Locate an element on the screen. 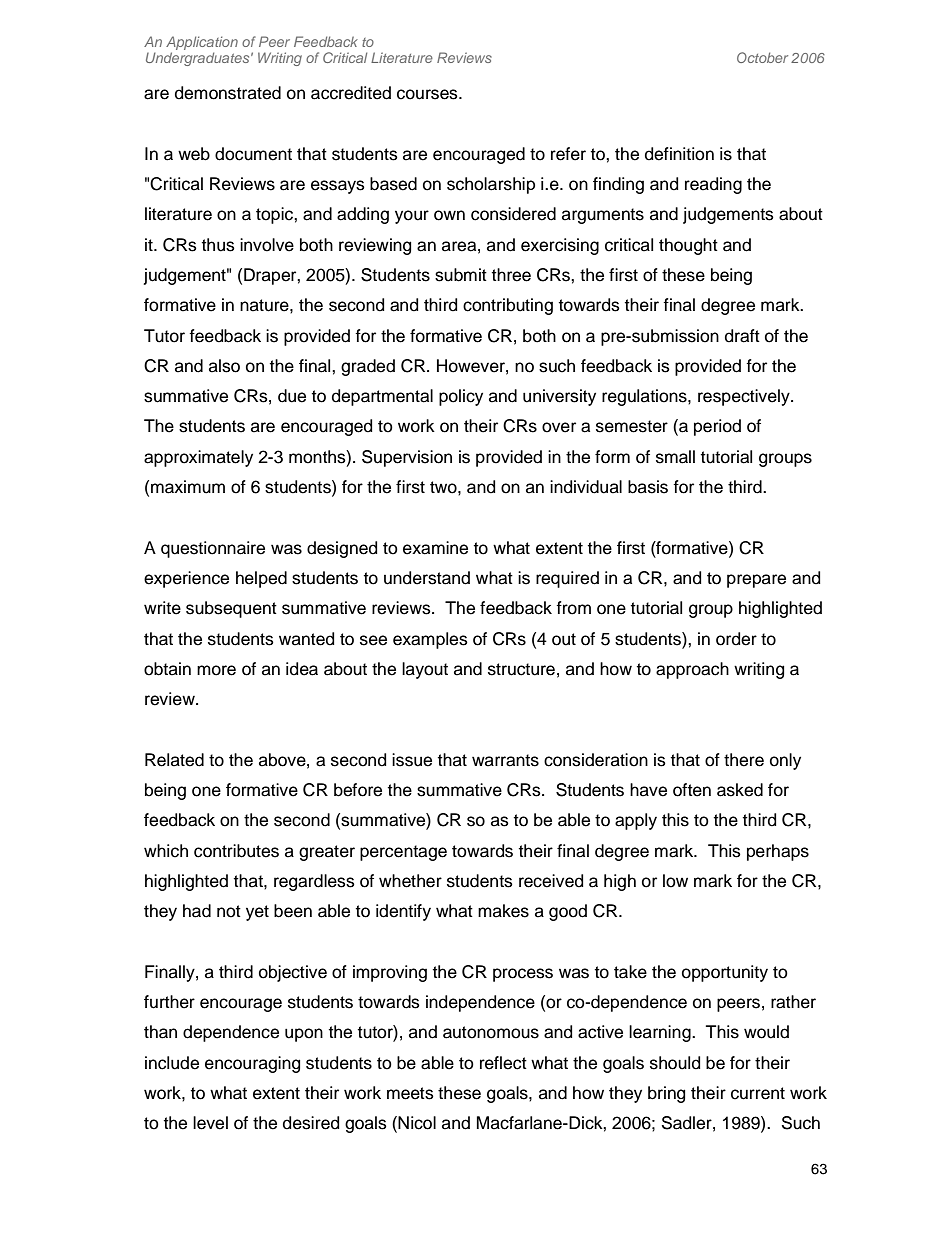 This screenshot has width=952, height=1233. courses is located at coordinates (428, 94).
